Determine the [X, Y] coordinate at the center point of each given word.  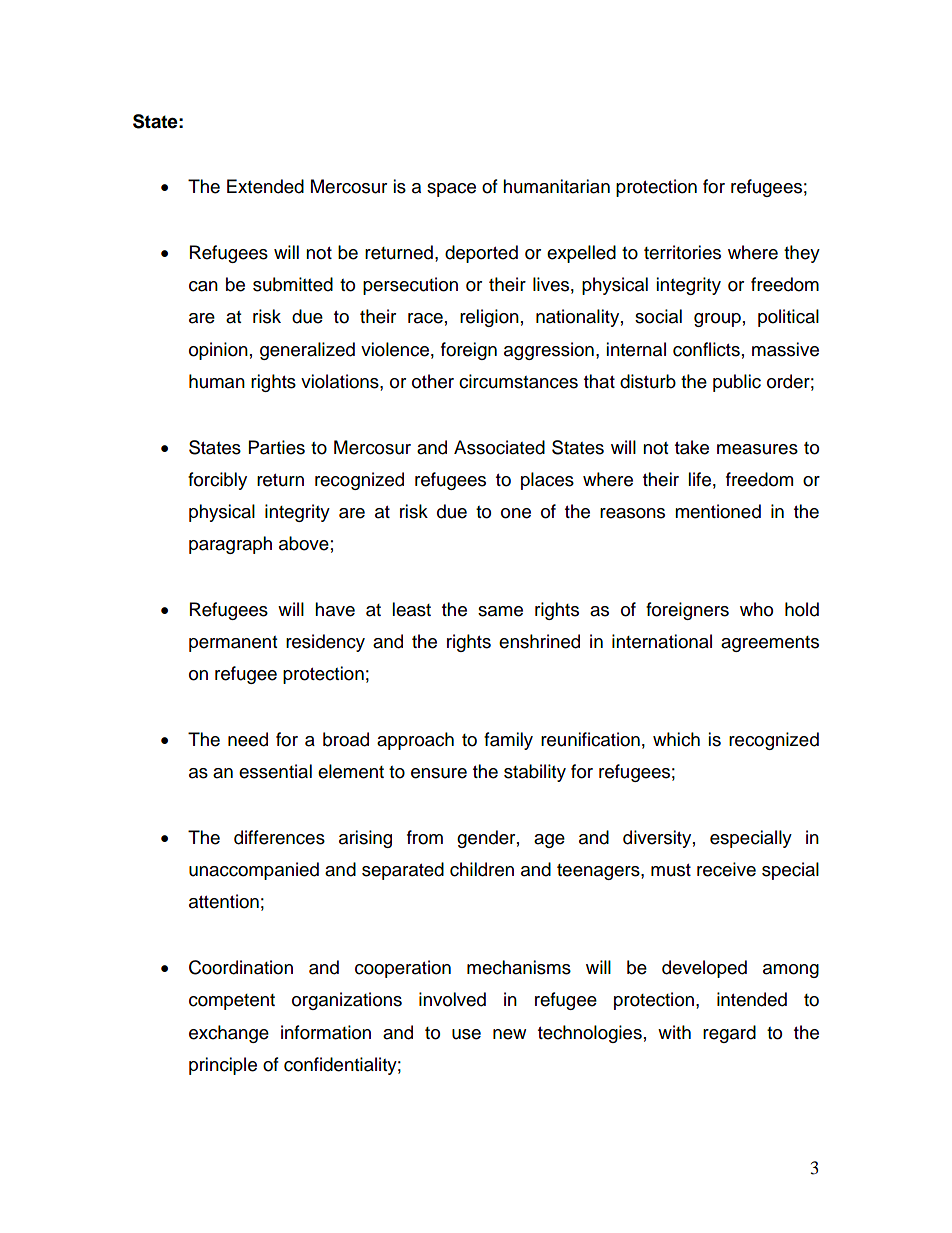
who [756, 609]
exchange [229, 1034]
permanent [233, 644]
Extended [265, 186]
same [500, 611]
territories [682, 252]
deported [481, 254]
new [509, 1034]
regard [729, 1034]
